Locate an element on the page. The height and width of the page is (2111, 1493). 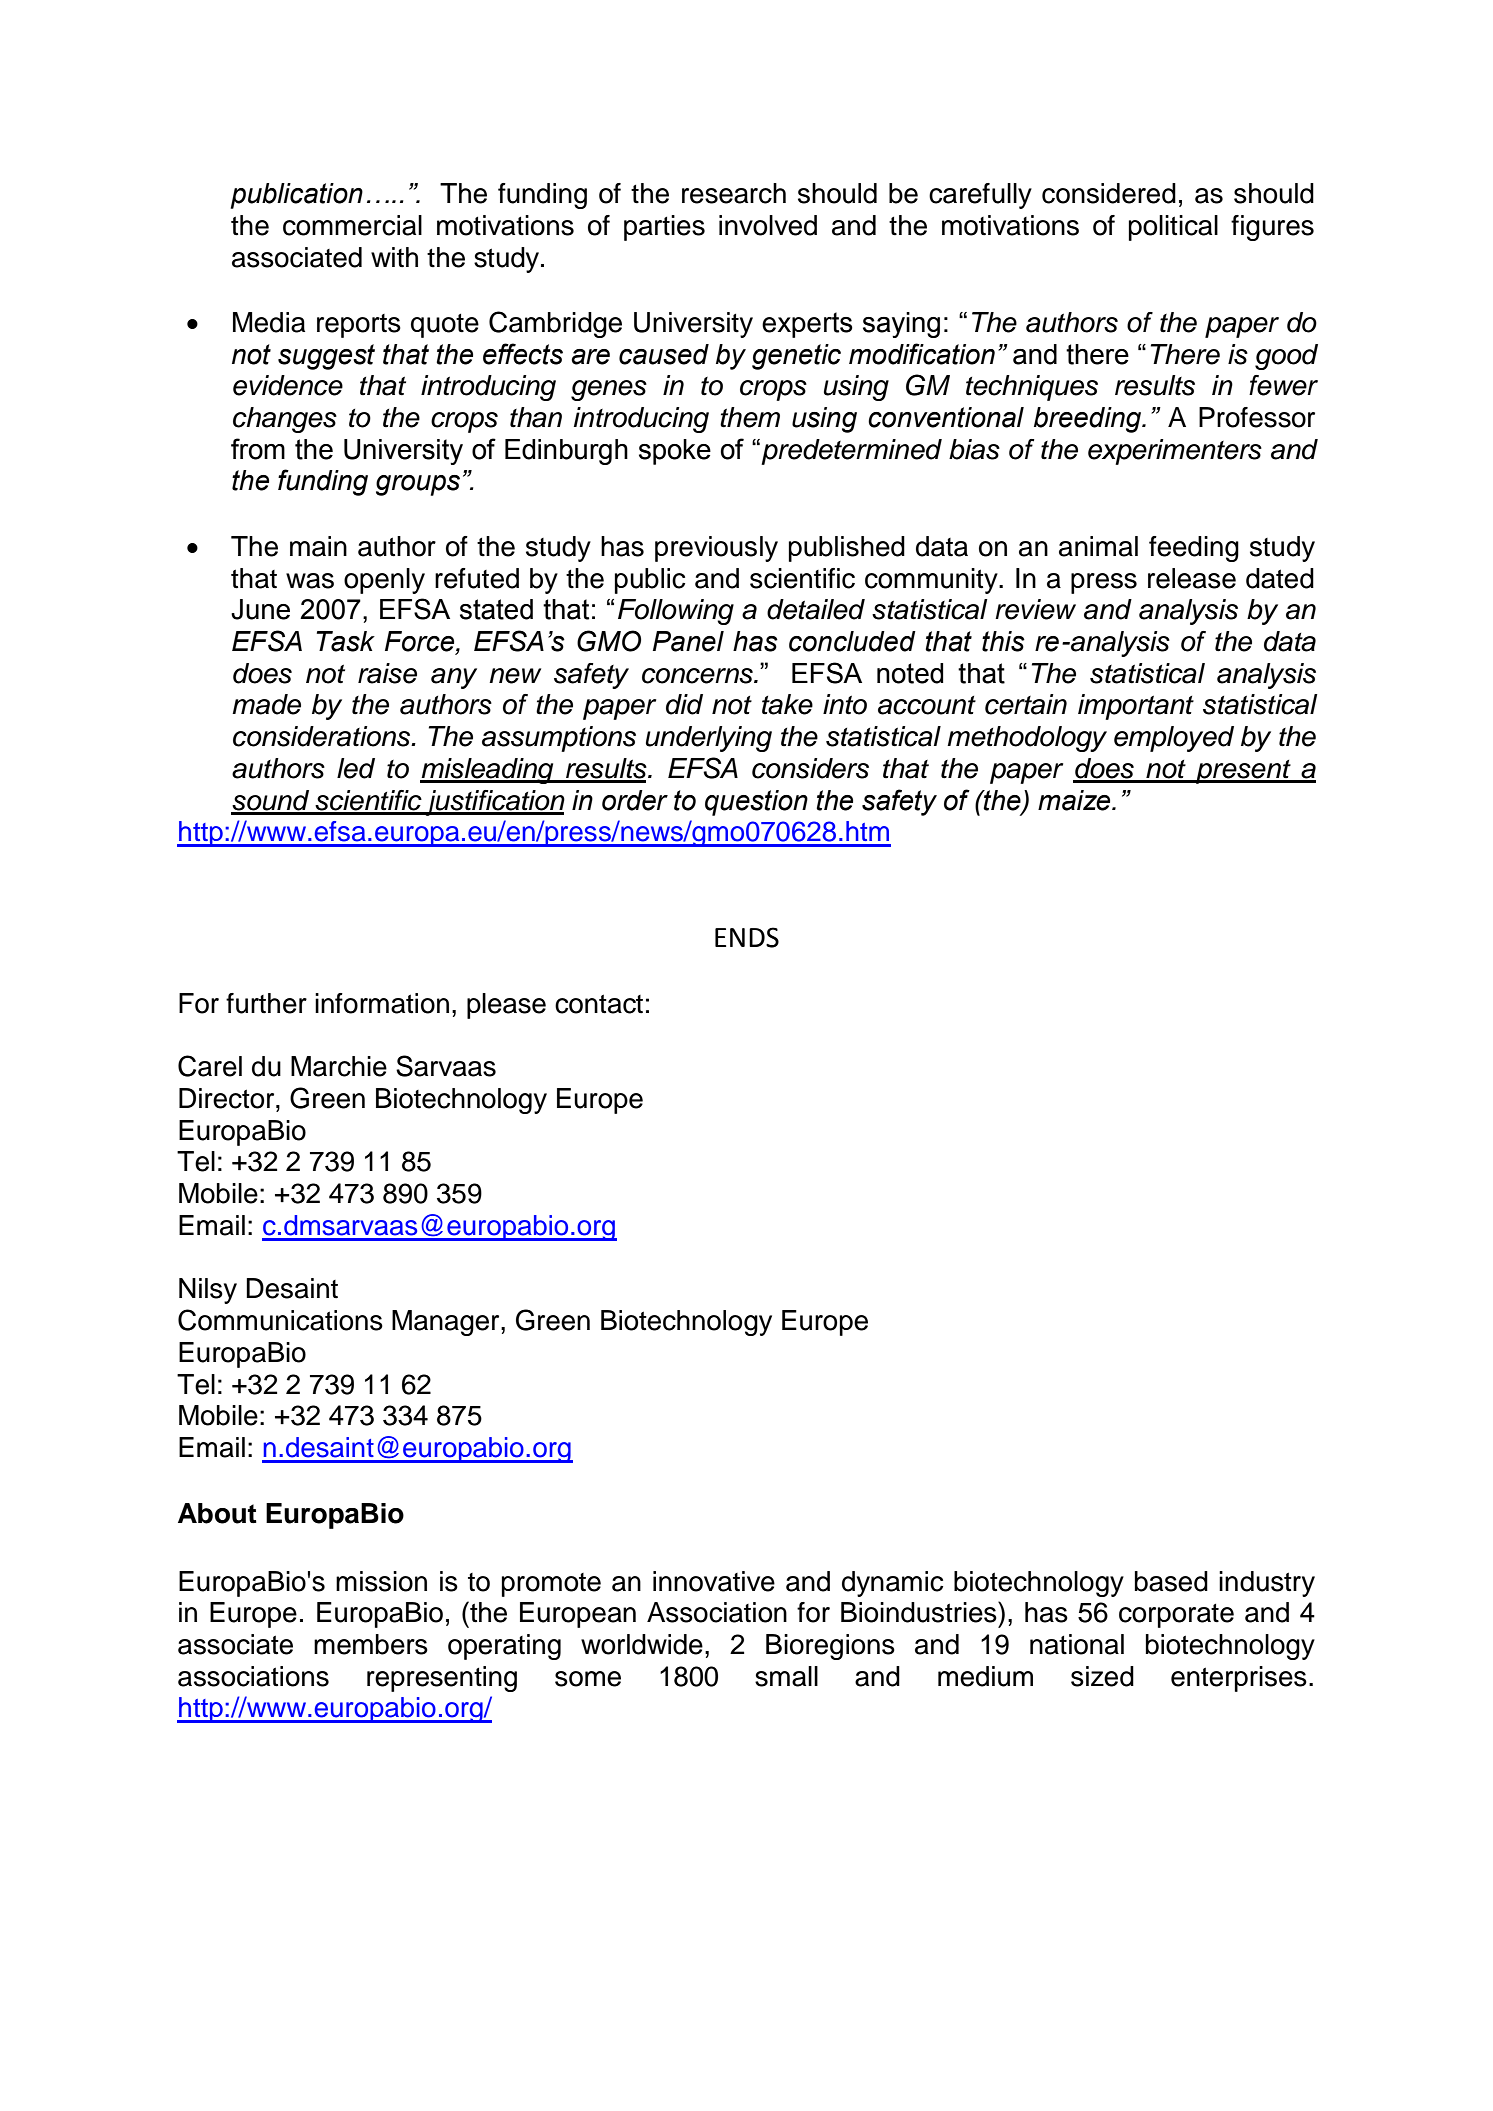
small is located at coordinates (786, 1676).
